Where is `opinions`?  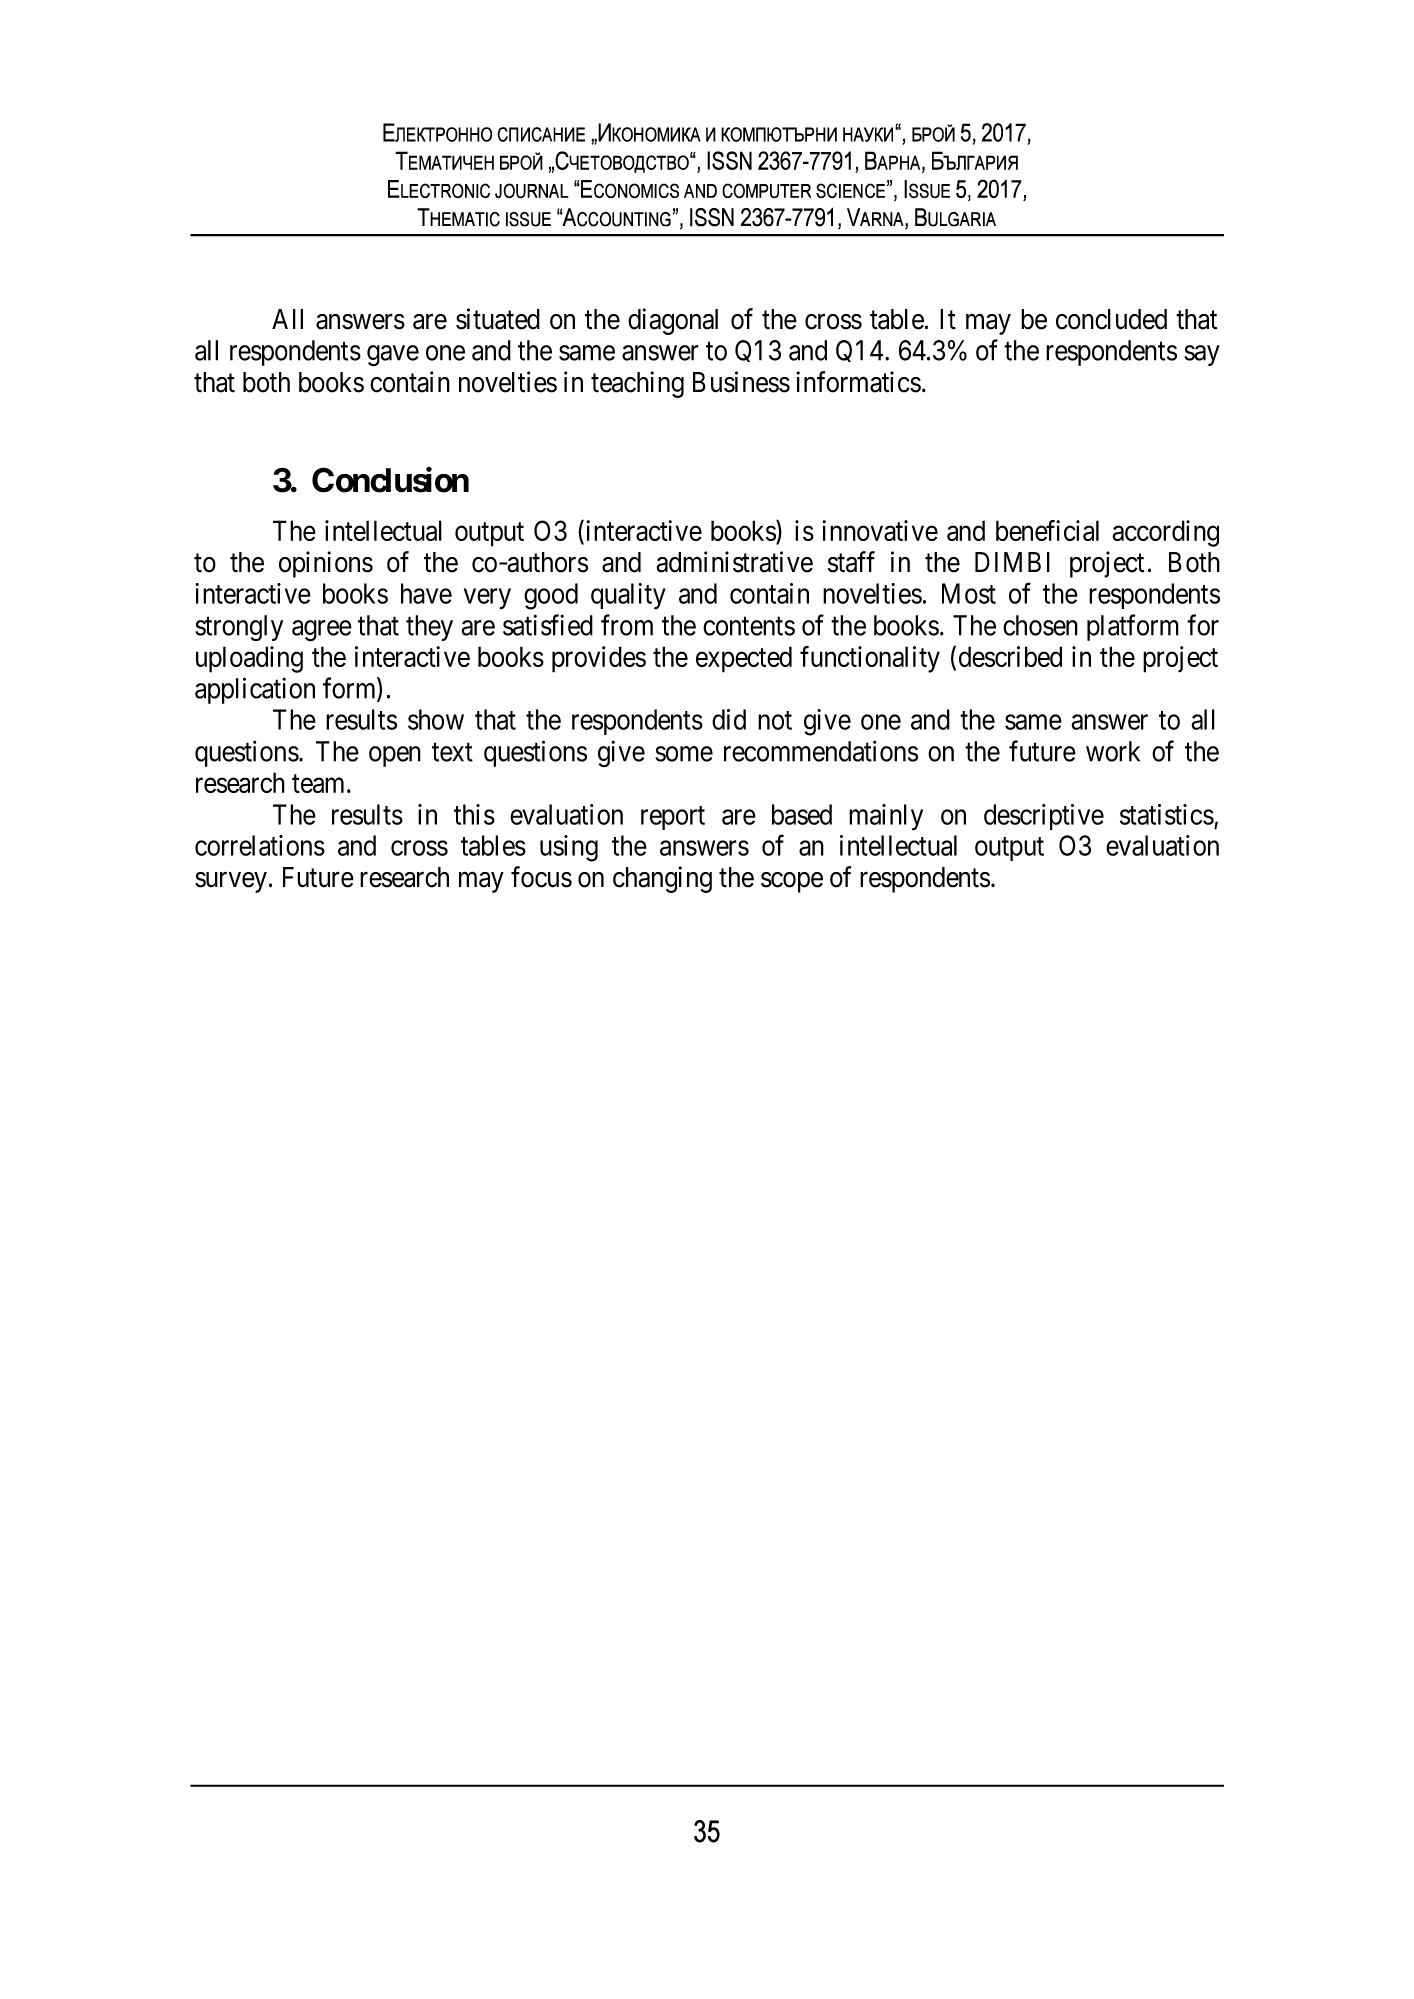 opinions is located at coordinates (326, 564).
